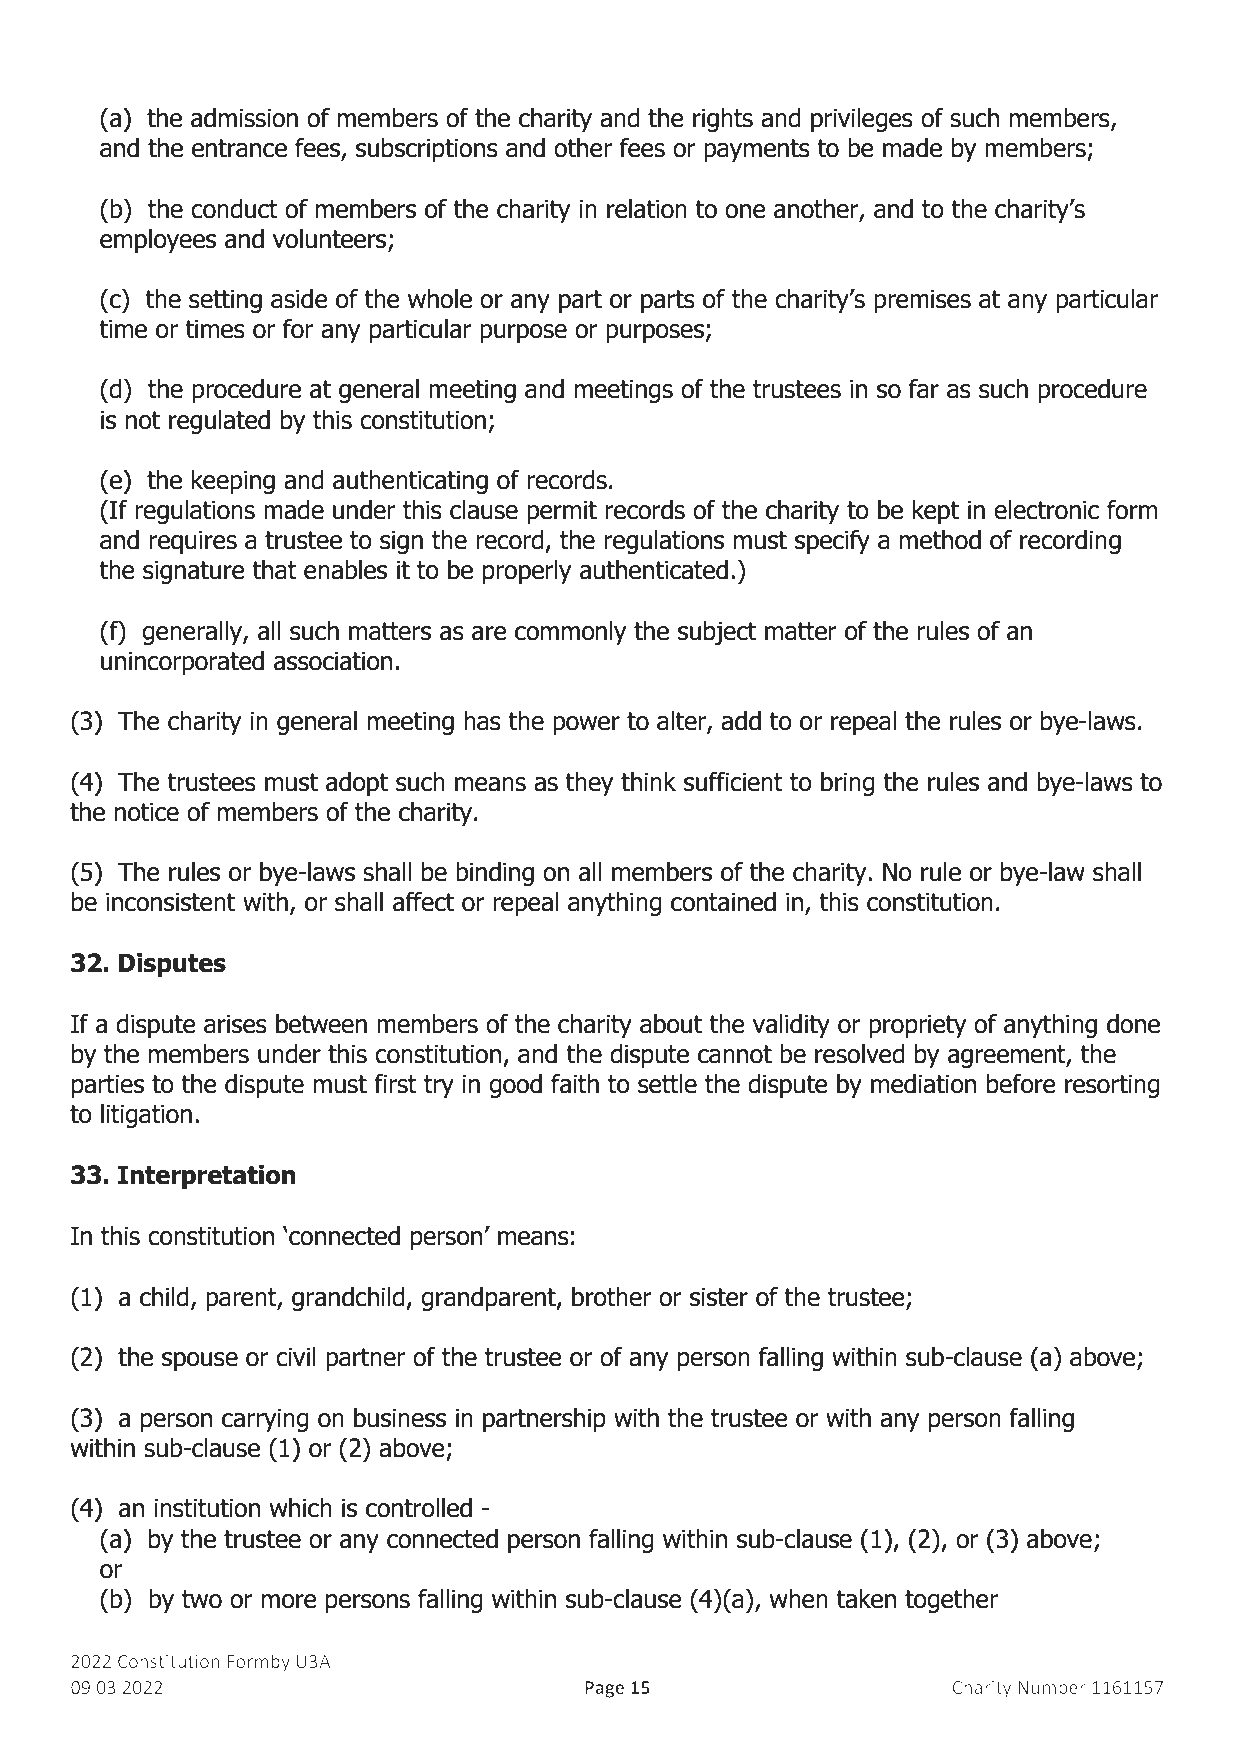 Image resolution: width=1235 pixels, height=1746 pixels. I want to click on relation, so click(647, 209).
